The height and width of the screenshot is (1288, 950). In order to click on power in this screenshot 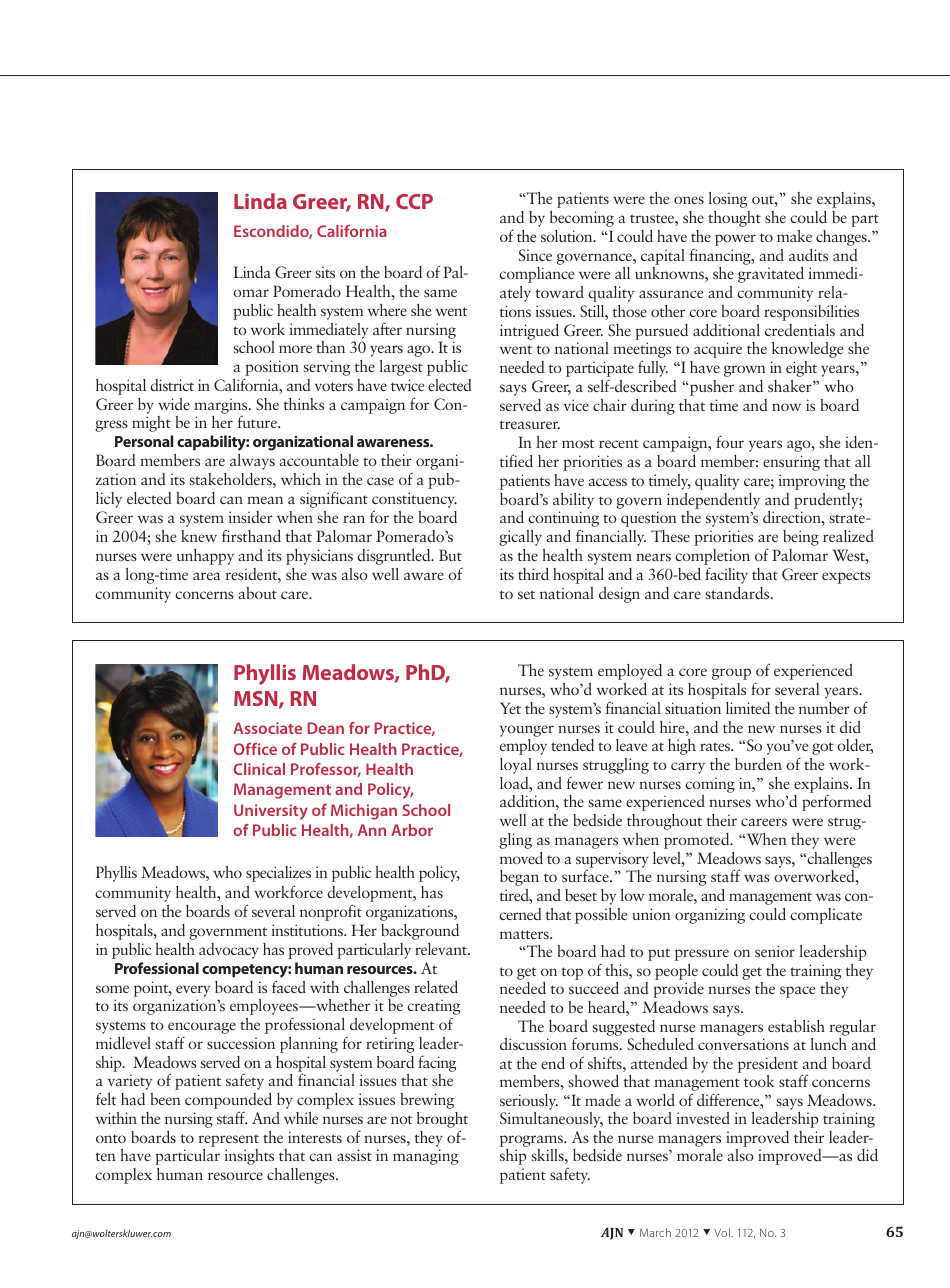, I will do `click(735, 240)`.
